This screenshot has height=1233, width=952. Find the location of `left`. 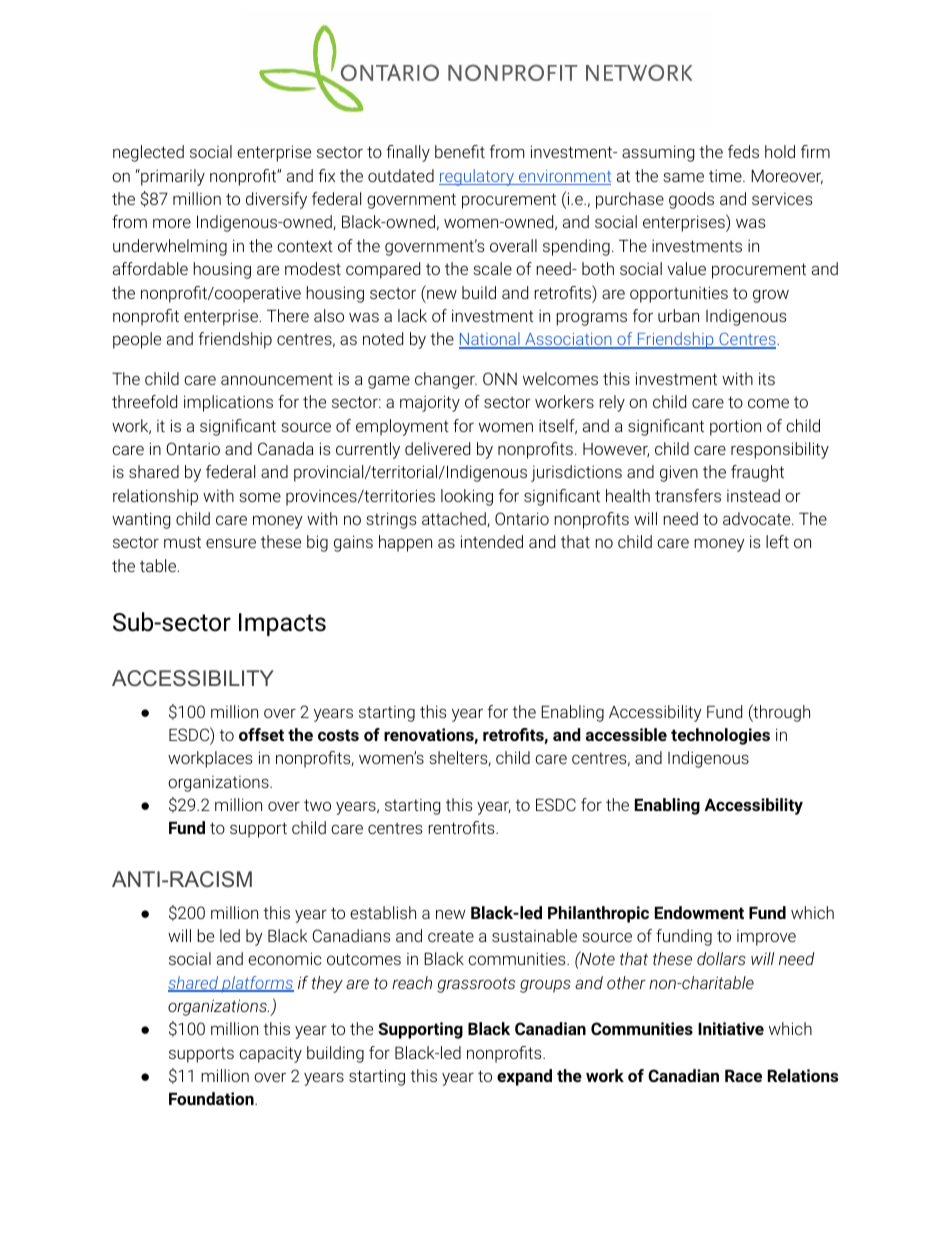

left is located at coordinates (777, 541).
